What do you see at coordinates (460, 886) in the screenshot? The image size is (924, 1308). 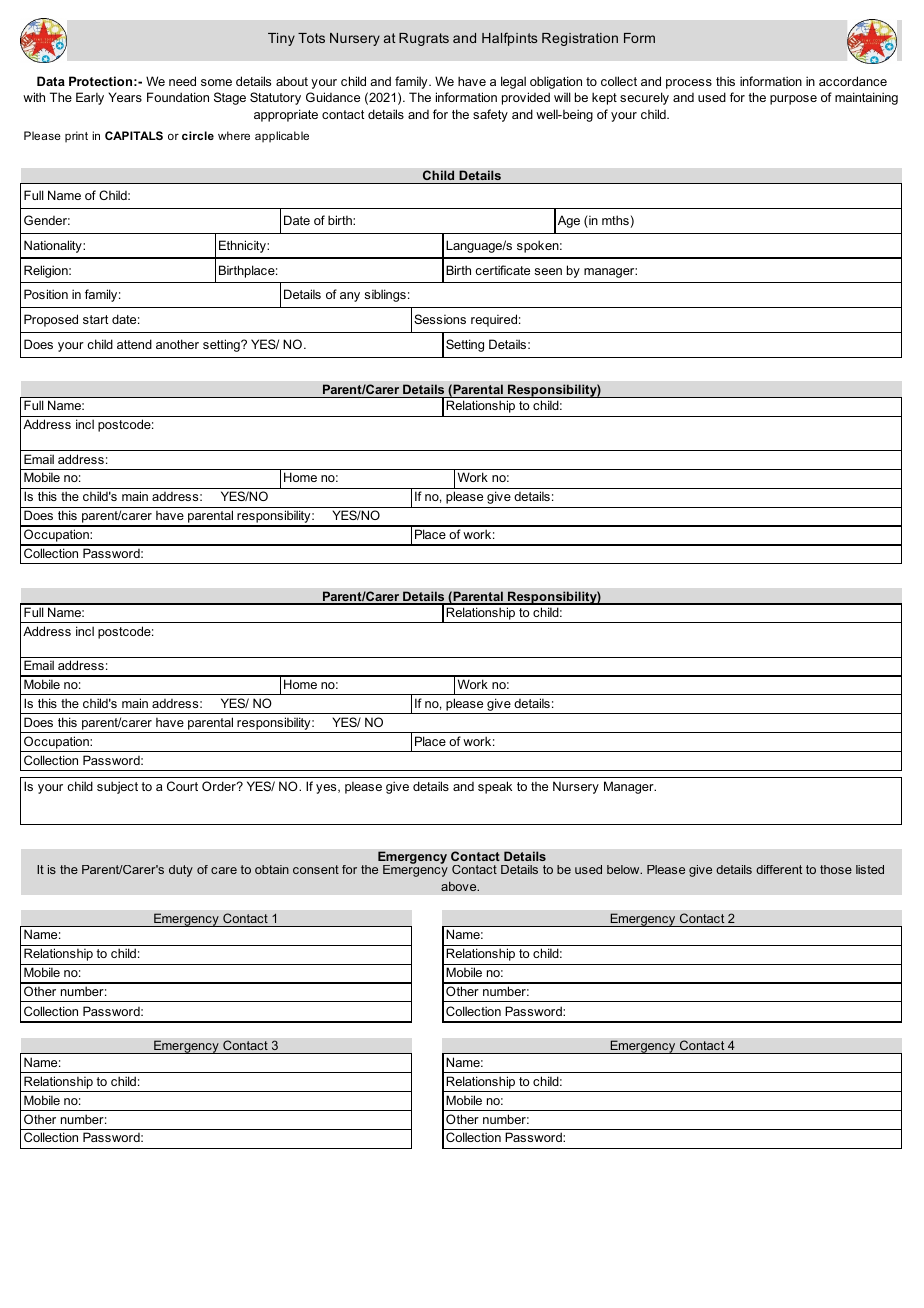 I see `above` at bounding box center [460, 886].
